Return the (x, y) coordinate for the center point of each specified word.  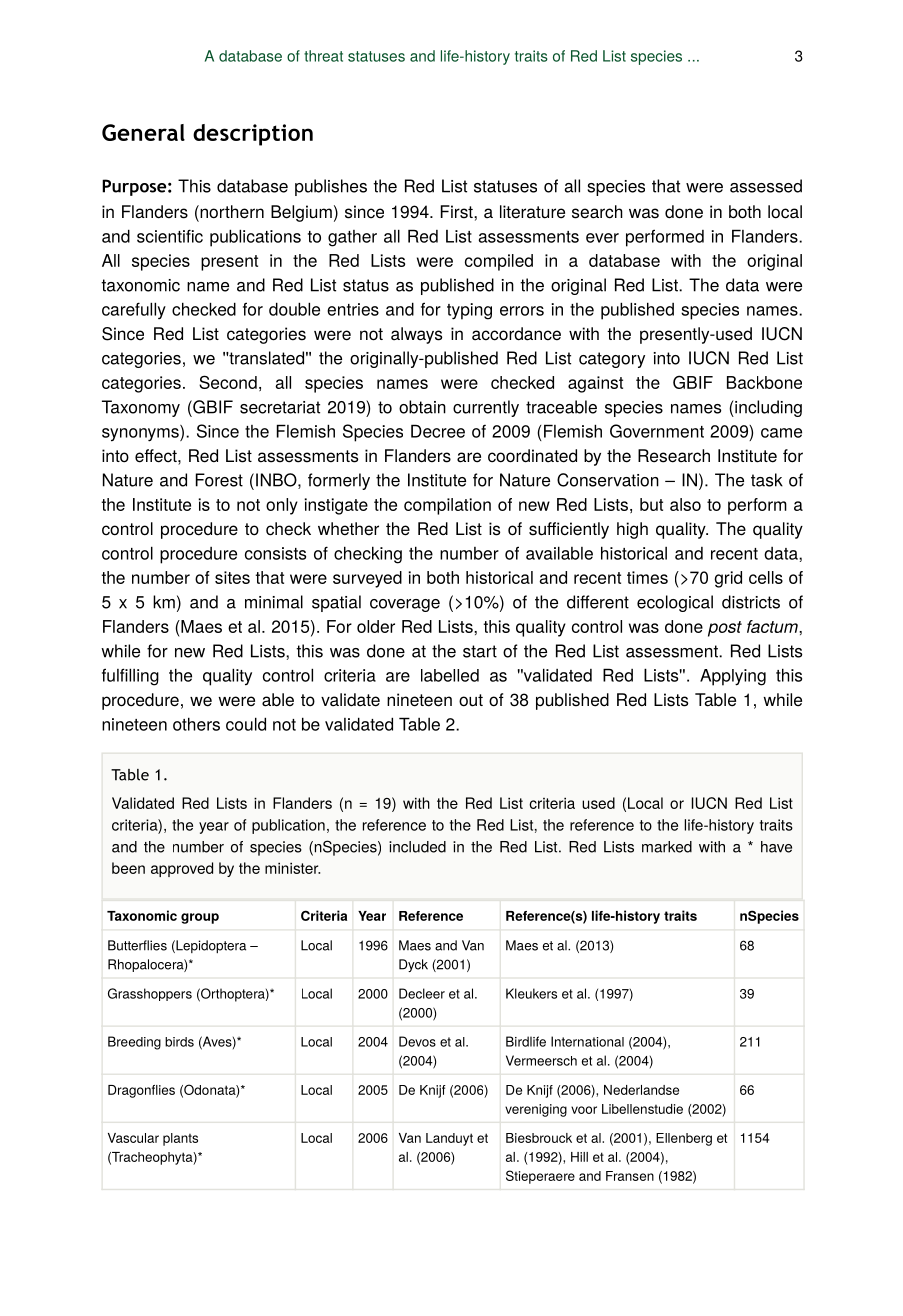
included (417, 847)
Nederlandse (641, 1090)
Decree (438, 431)
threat (323, 56)
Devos (417, 1041)
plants (180, 1139)
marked (667, 847)
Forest (219, 480)
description (253, 135)
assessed (766, 186)
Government (657, 431)
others (196, 724)
